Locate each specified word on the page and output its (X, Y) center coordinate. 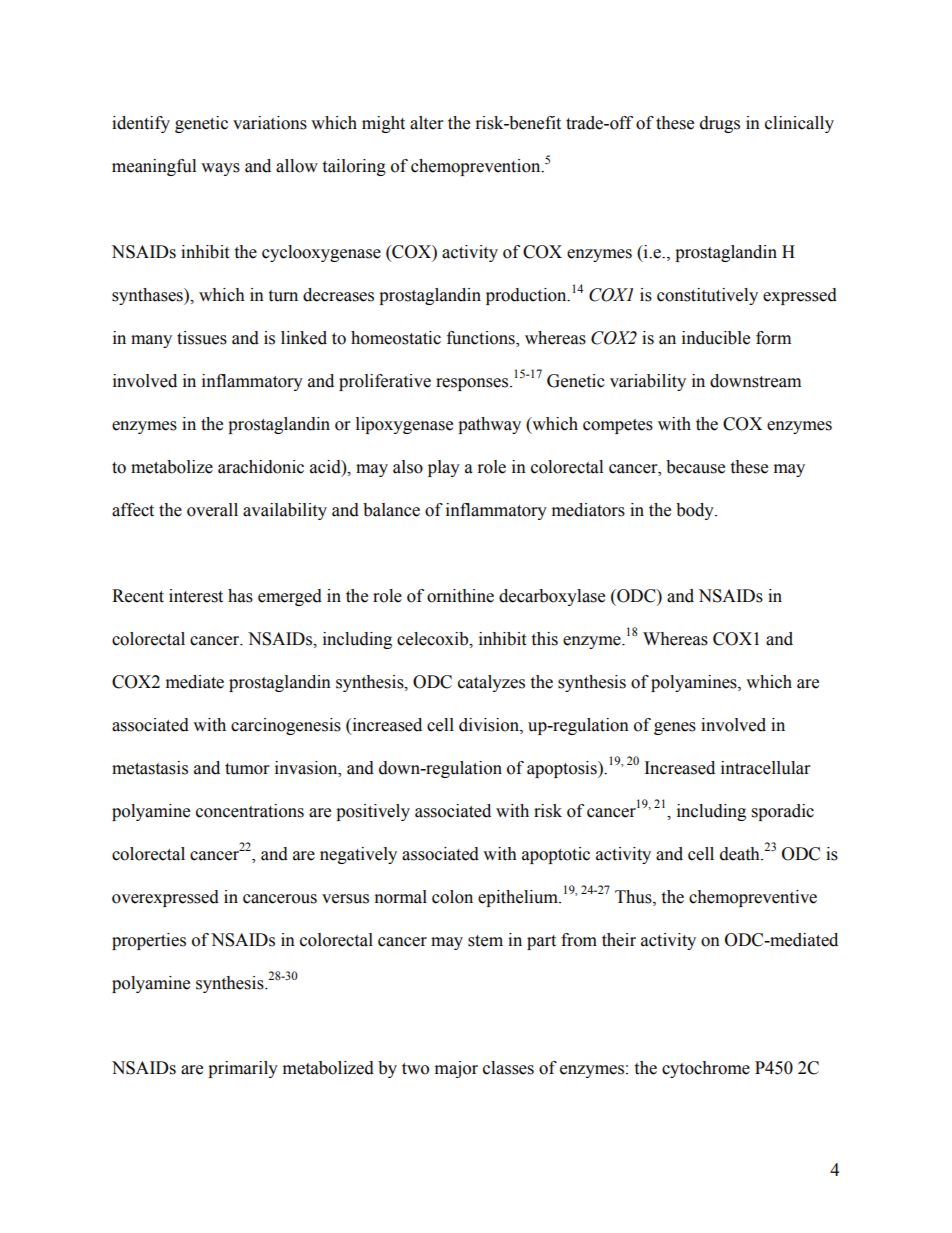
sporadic (783, 812)
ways (220, 169)
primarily (243, 1069)
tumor (247, 769)
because (695, 467)
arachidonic (261, 467)
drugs (720, 124)
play (444, 468)
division (490, 725)
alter (426, 123)
